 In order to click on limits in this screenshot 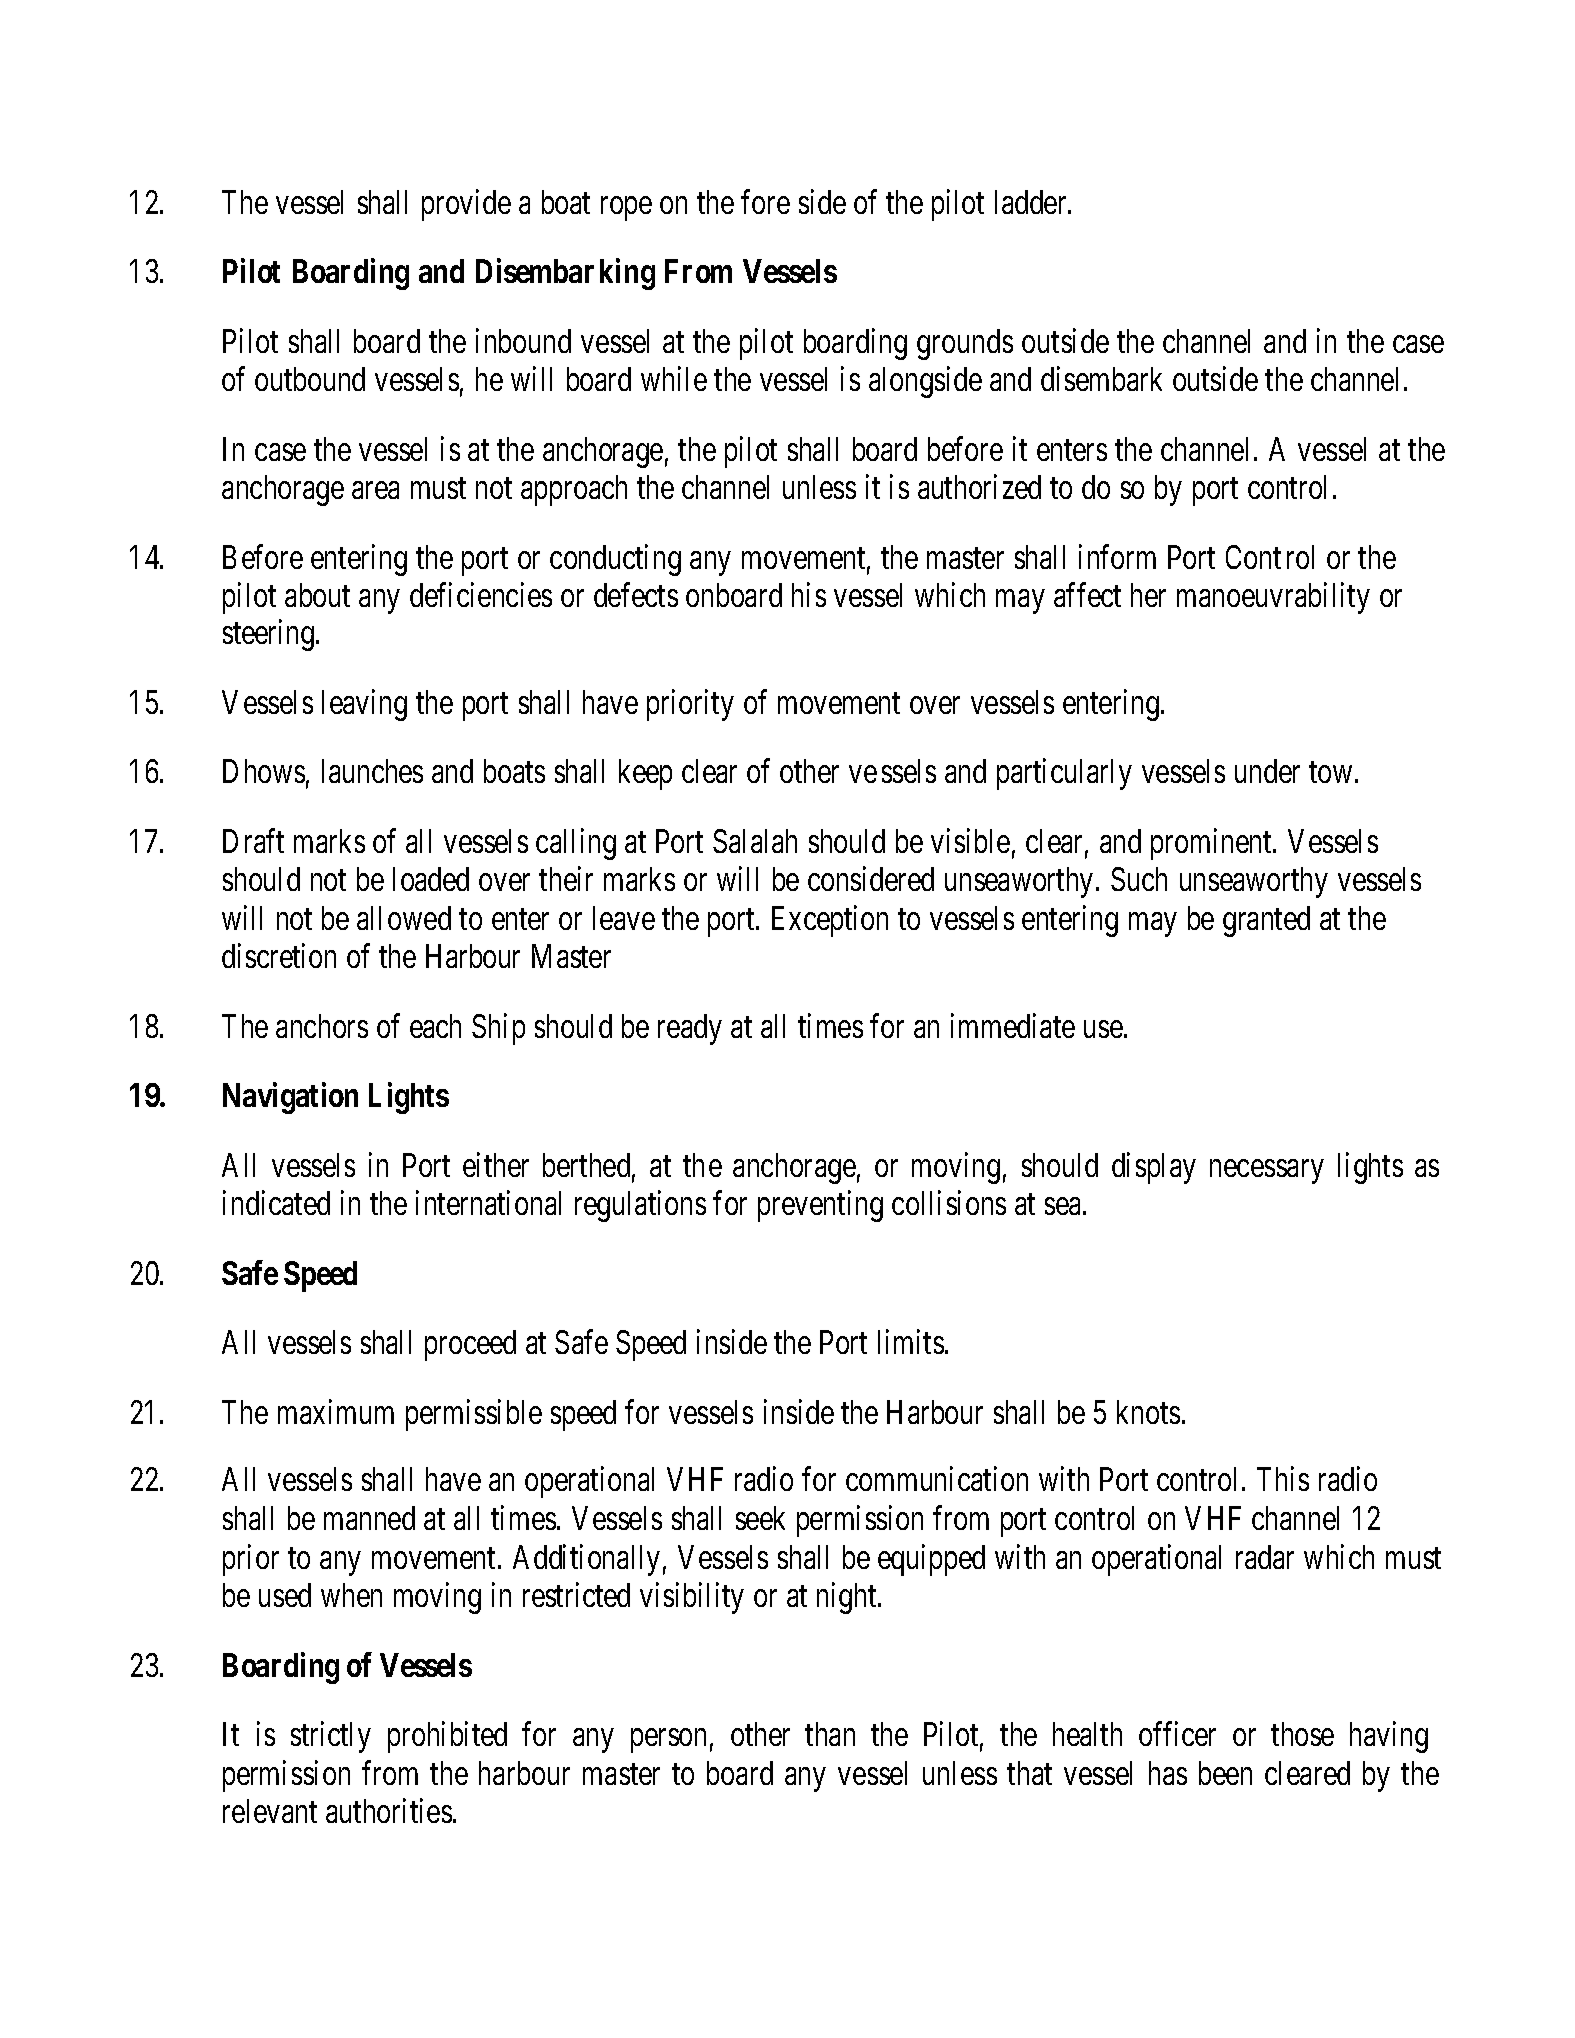, I will do `click(911, 1342)`.
